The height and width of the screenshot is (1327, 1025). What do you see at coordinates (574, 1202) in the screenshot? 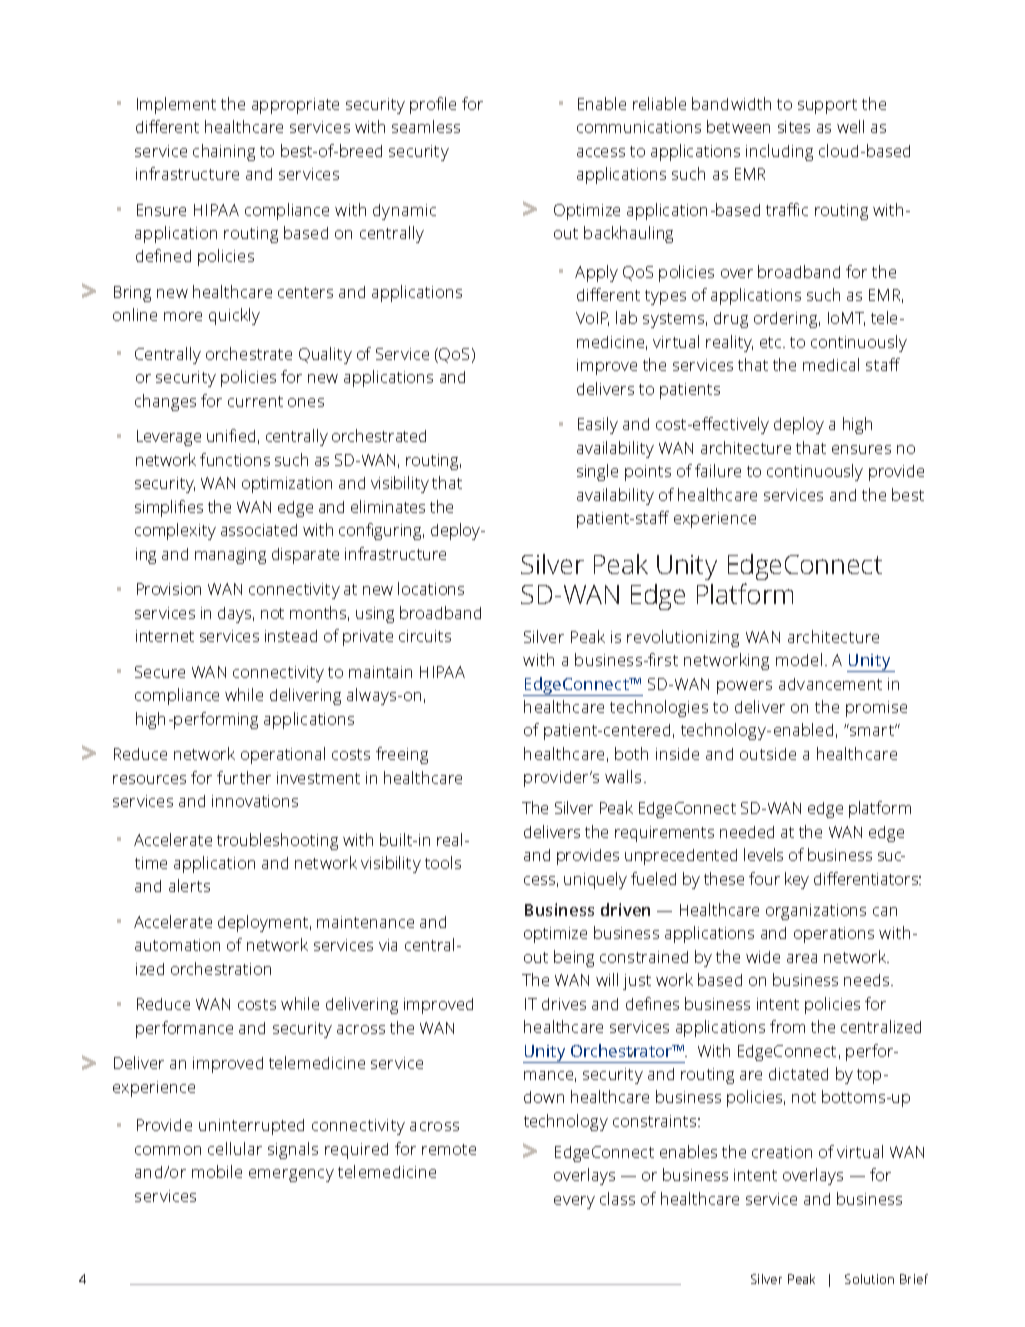
I see `every` at bounding box center [574, 1202].
